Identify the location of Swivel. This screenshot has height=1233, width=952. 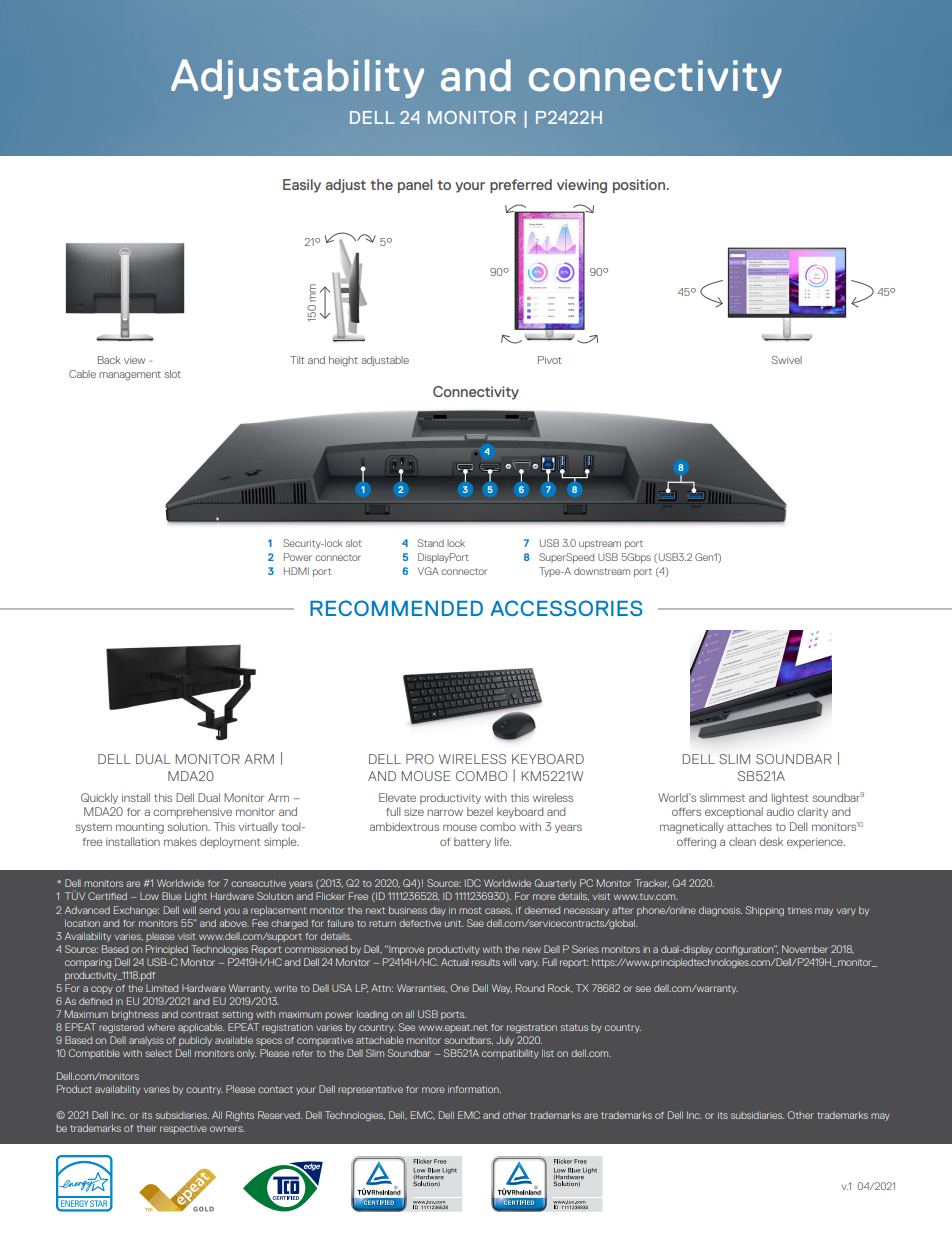
(787, 360).
